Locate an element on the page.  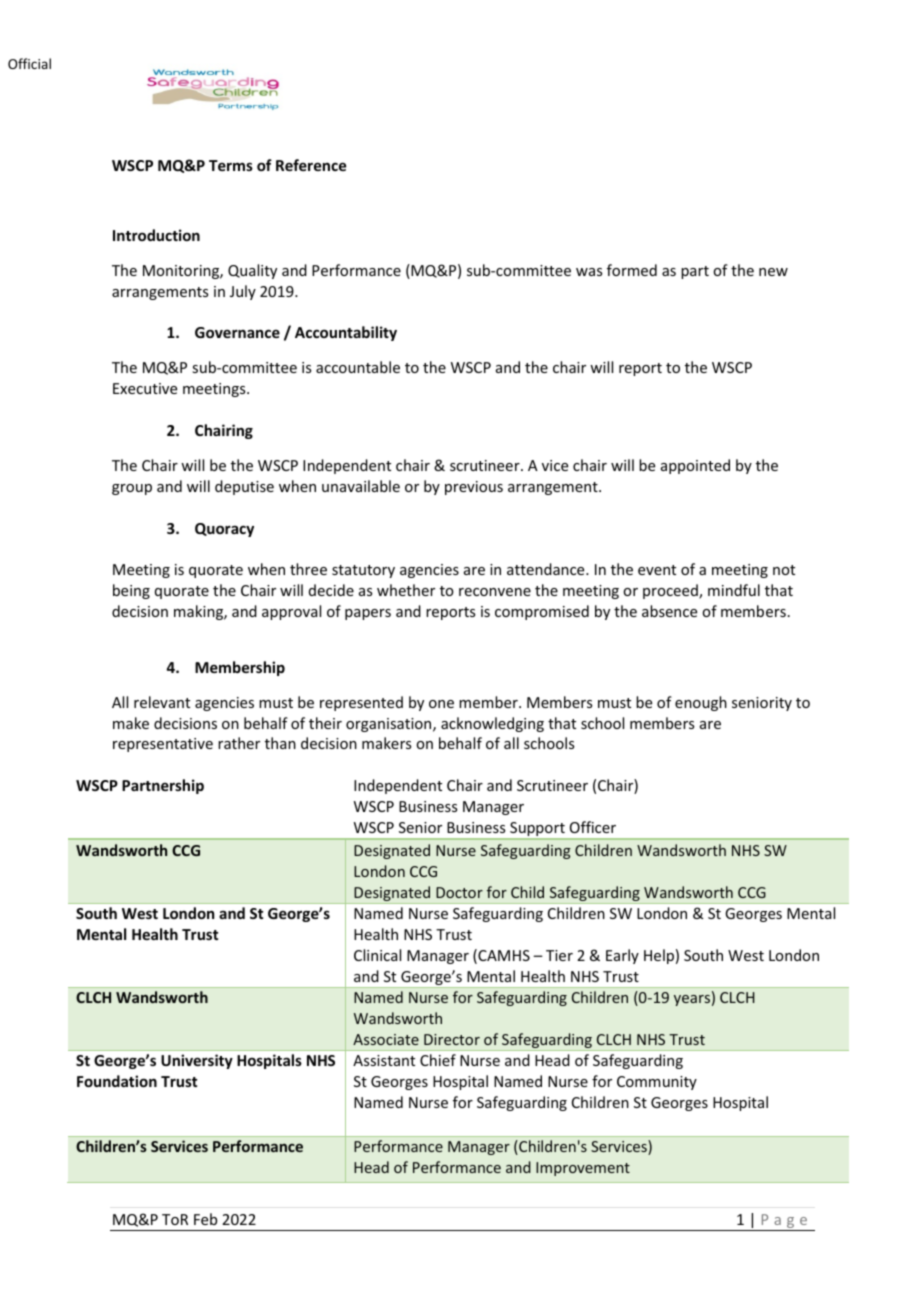
Reference is located at coordinates (311, 165).
